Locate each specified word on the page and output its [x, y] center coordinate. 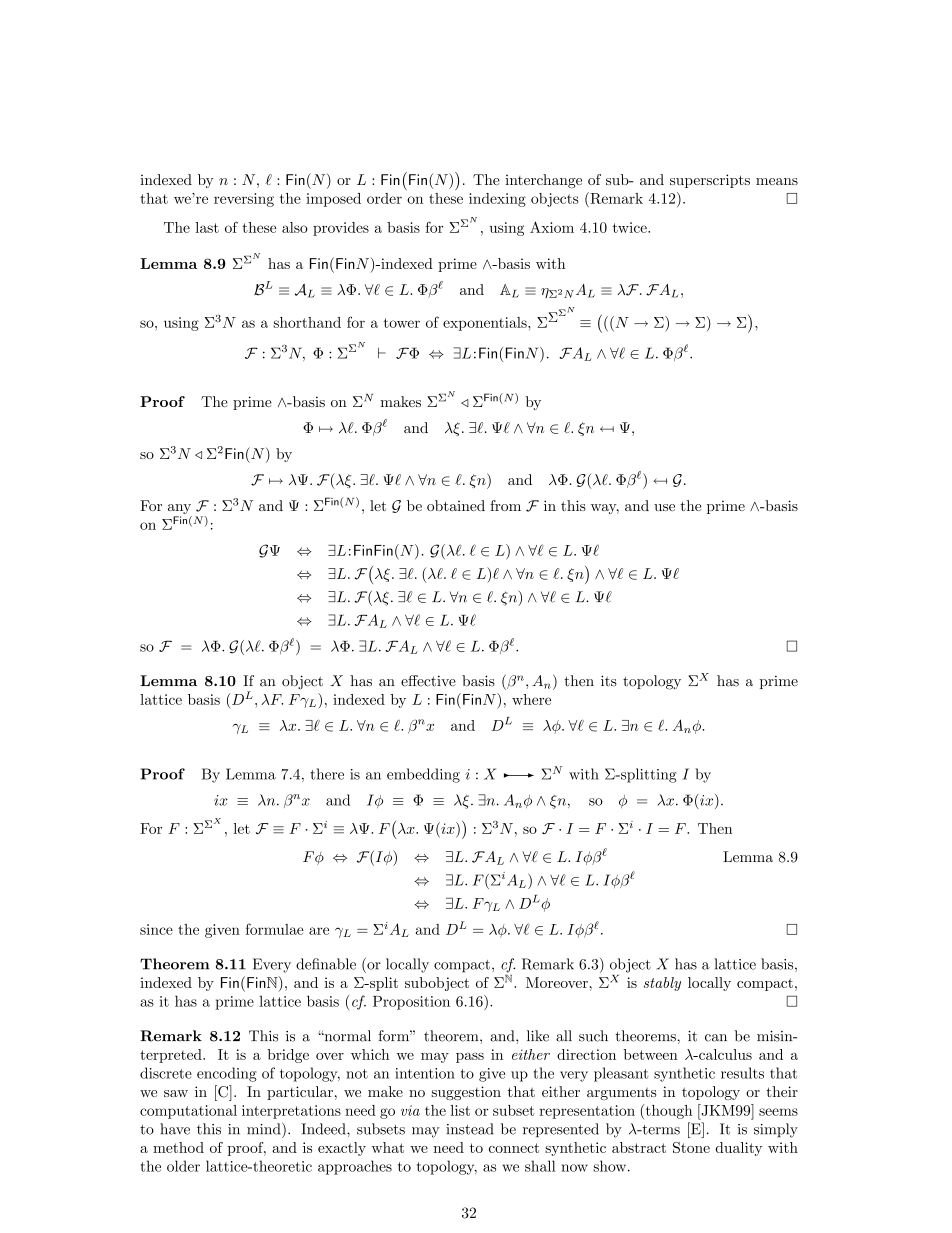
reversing [244, 200]
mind [265, 1129]
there [327, 774]
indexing [497, 200]
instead [470, 1129]
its [609, 681]
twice [631, 227]
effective [428, 681]
